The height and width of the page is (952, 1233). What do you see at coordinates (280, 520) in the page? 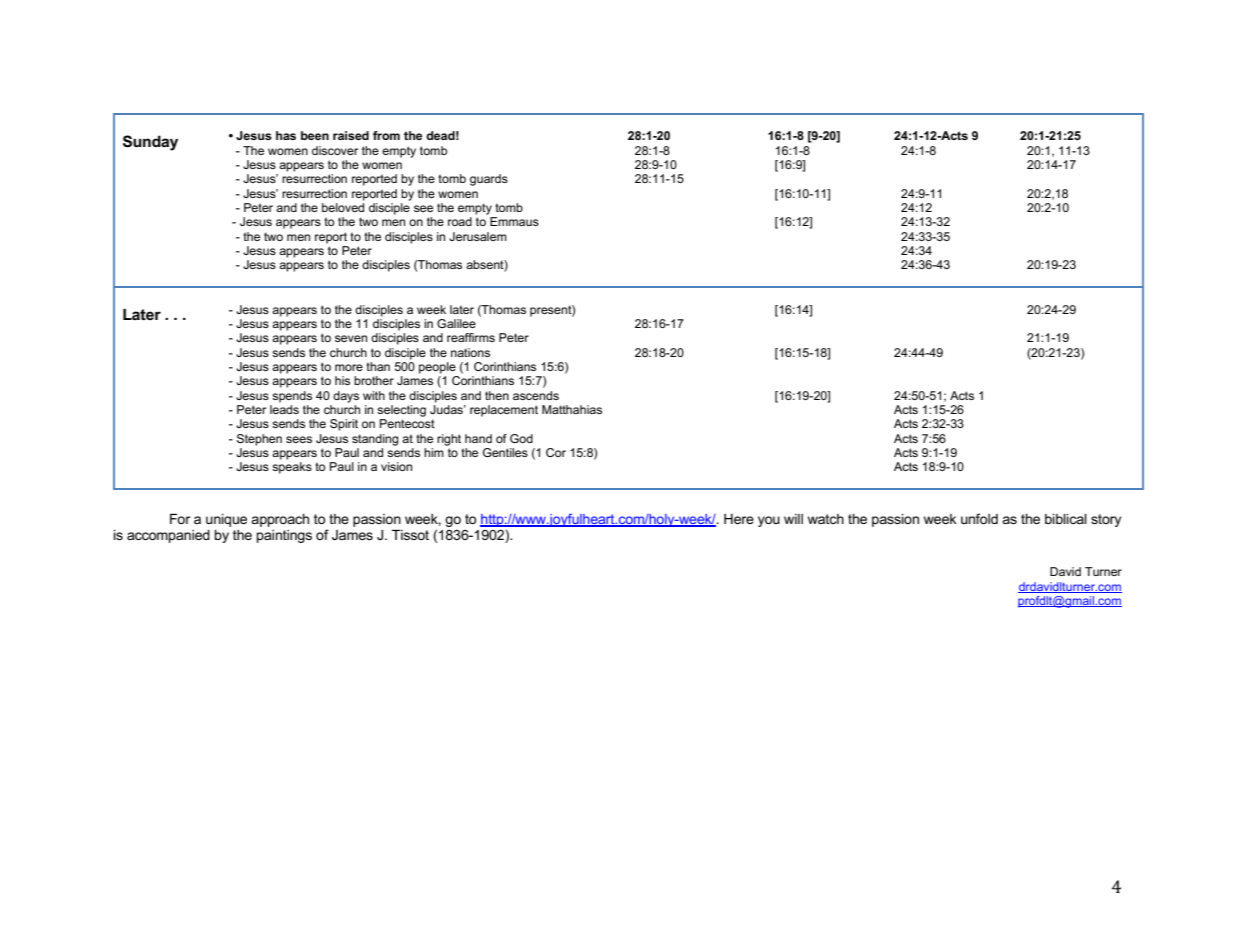
I see `approach` at bounding box center [280, 520].
